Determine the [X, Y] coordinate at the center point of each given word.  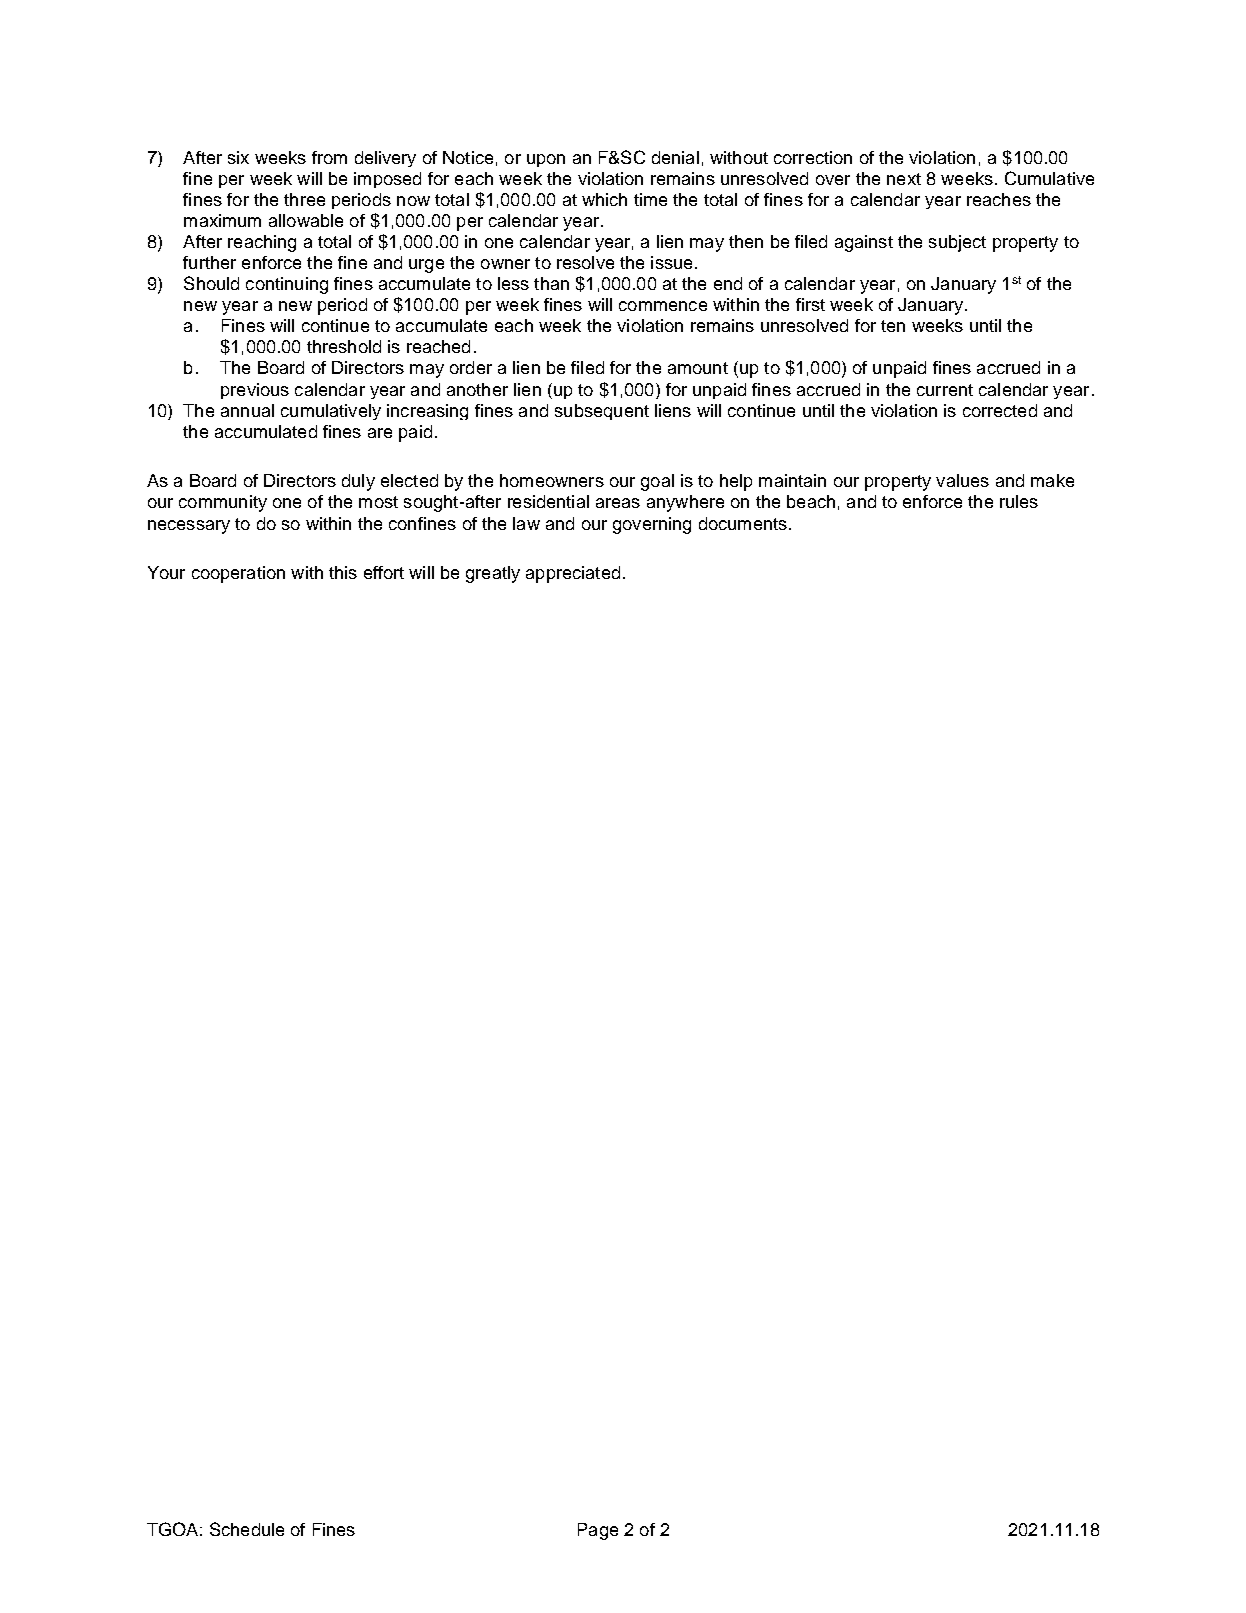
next [904, 179]
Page [598, 1531]
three [304, 199]
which [604, 199]
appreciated [573, 574]
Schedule [247, 1529]
